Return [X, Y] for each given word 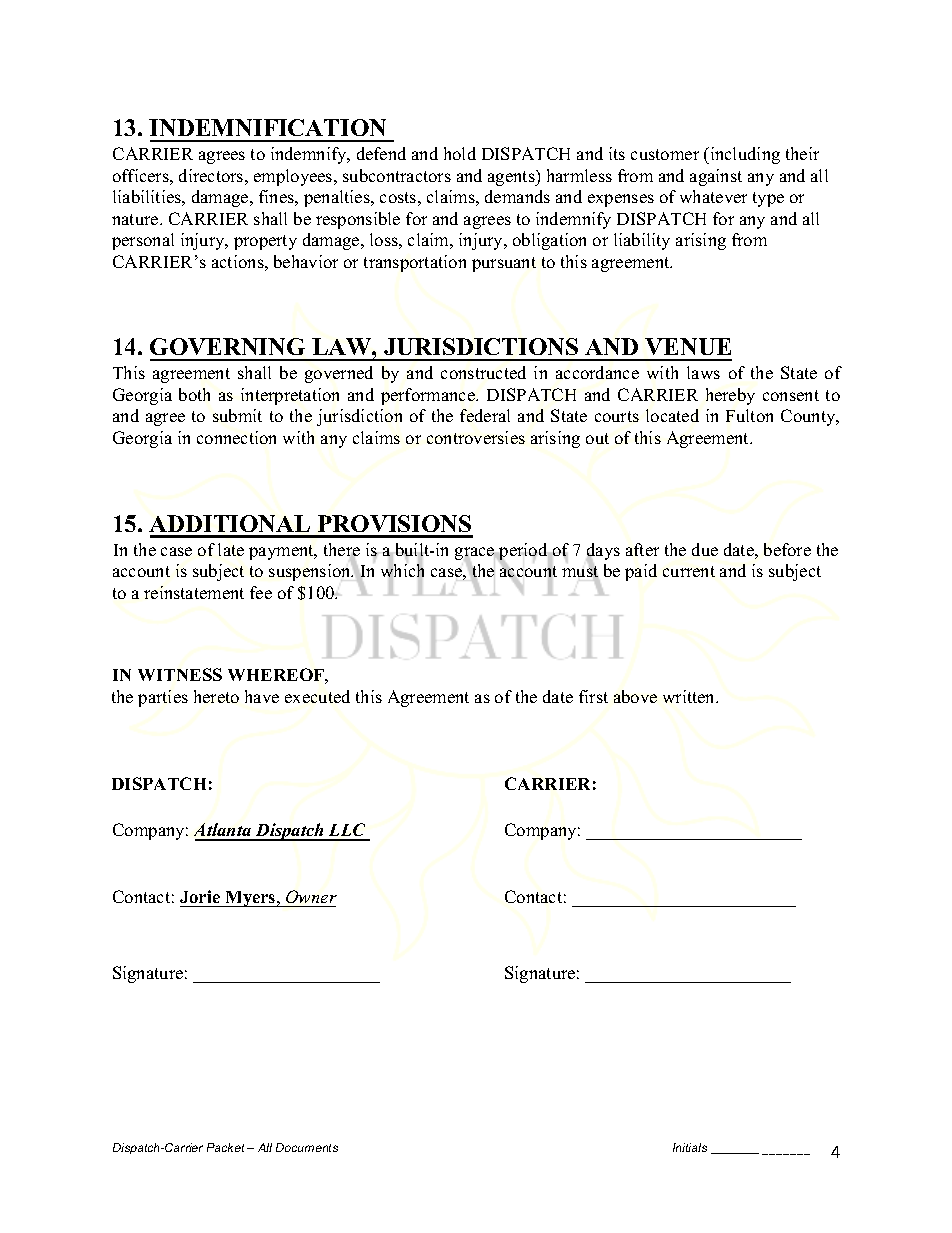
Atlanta [224, 831]
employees [294, 177]
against [716, 177]
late [231, 549]
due [705, 549]
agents [512, 178]
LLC [347, 831]
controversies [476, 437]
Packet [225, 1147]
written [690, 696]
